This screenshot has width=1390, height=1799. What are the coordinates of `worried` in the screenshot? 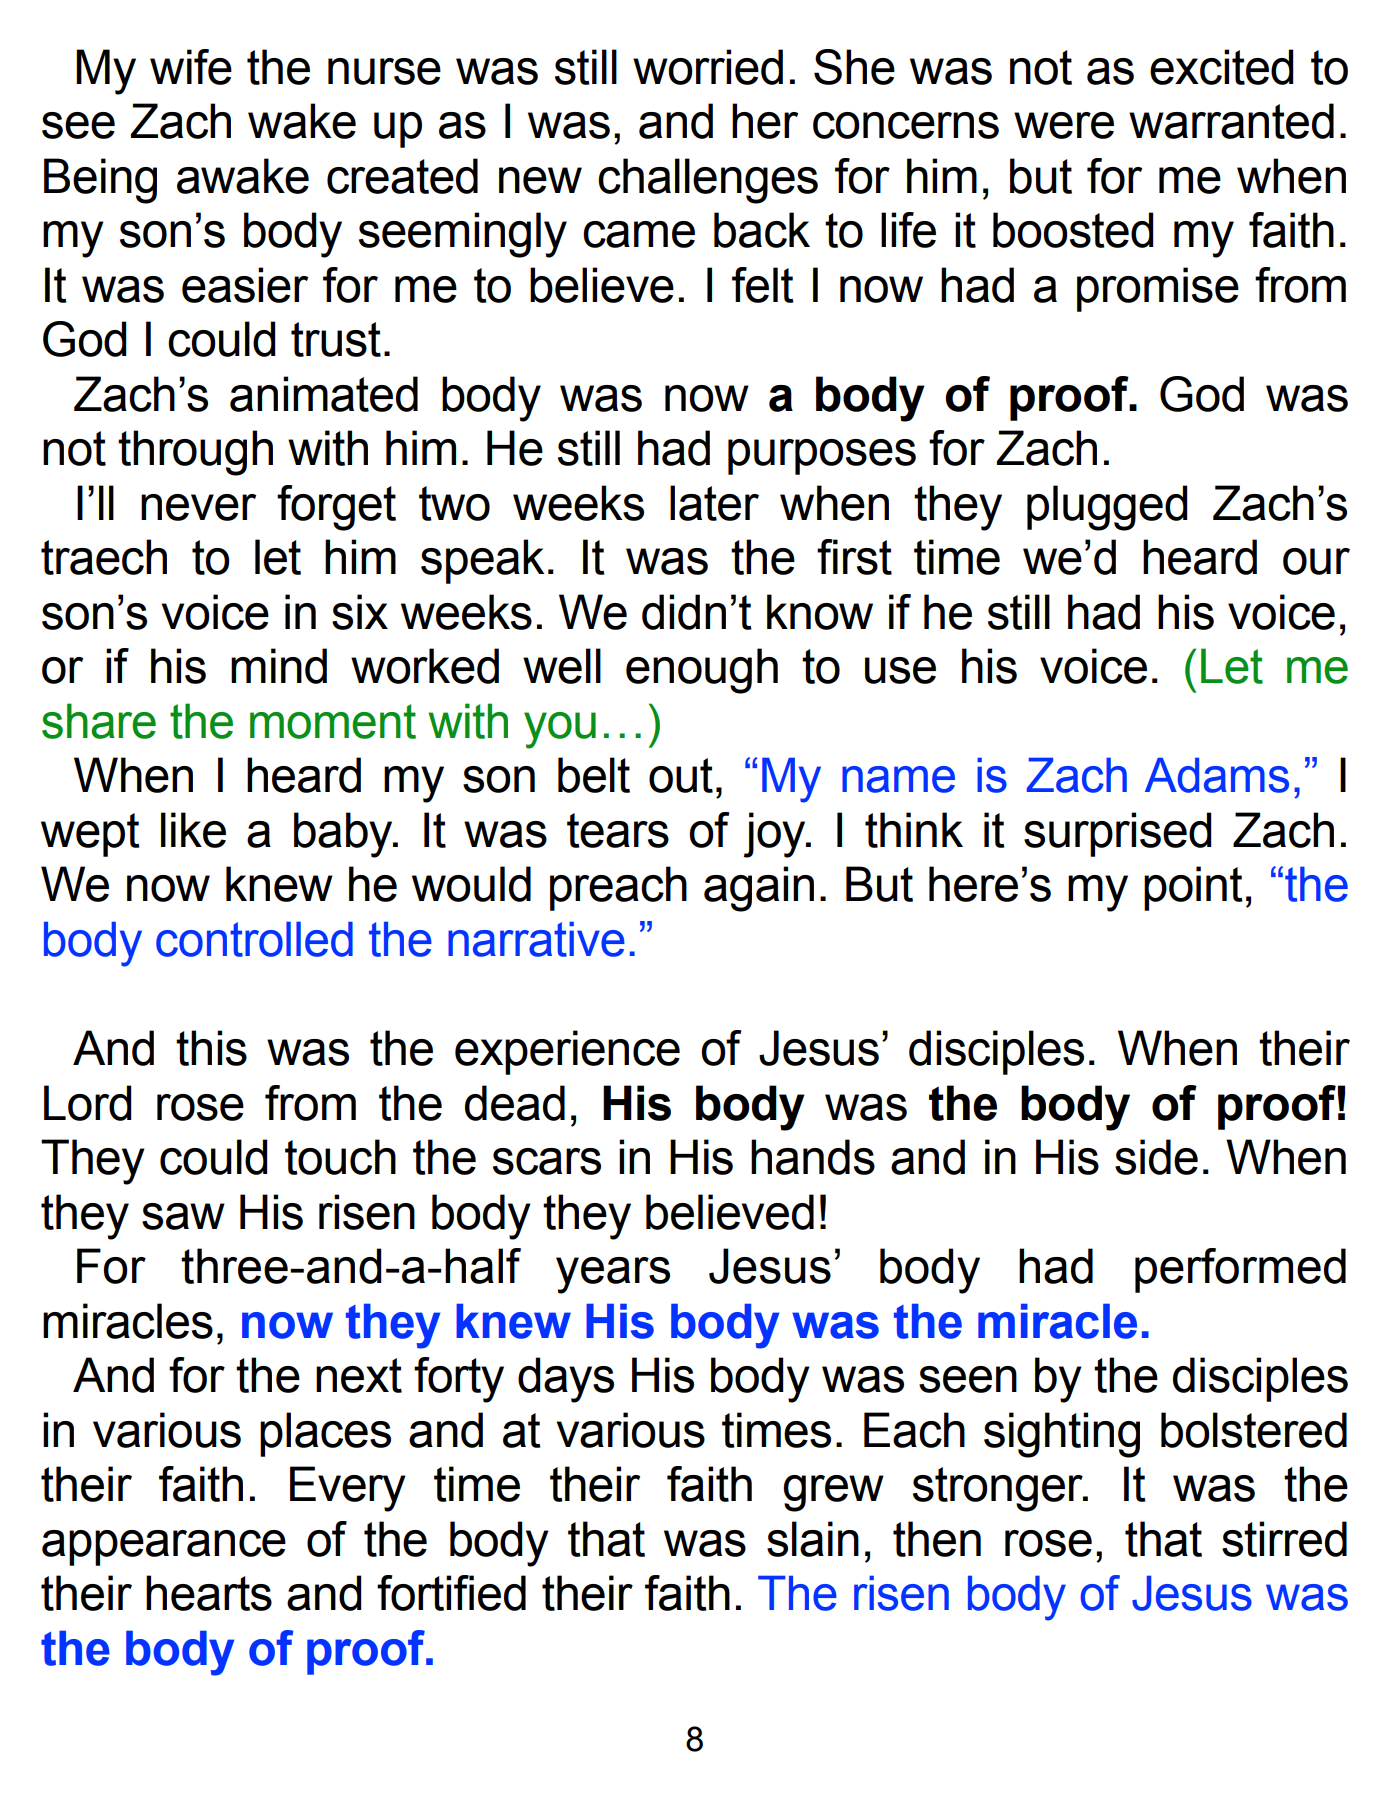 It's located at (708, 67).
